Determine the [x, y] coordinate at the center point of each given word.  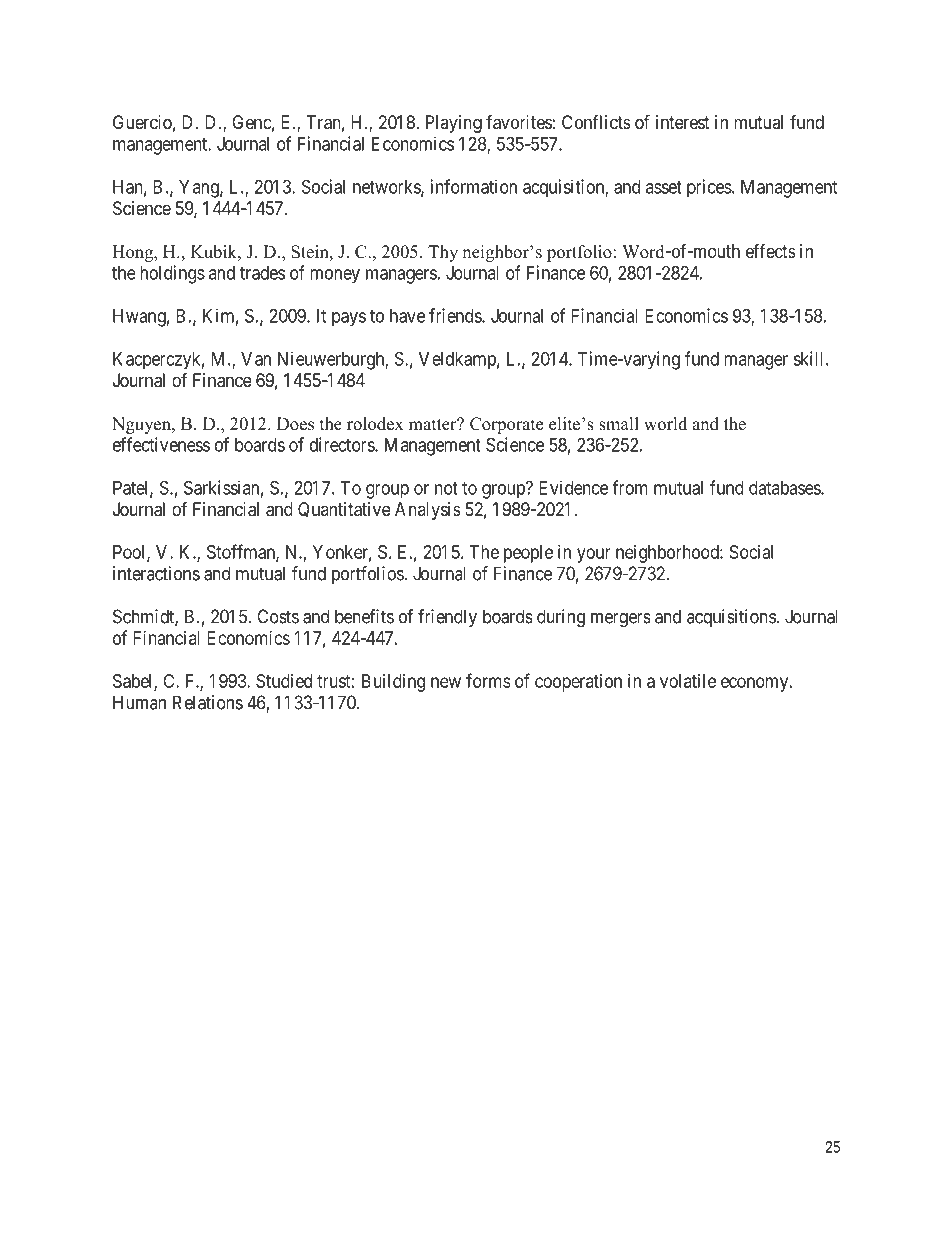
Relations [208, 702]
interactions [156, 573]
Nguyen [142, 425]
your [594, 555]
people [528, 554]
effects [771, 251]
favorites [519, 122]
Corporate [506, 425]
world [665, 424]
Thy [443, 253]
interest [683, 122]
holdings [172, 274]
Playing [454, 124]
